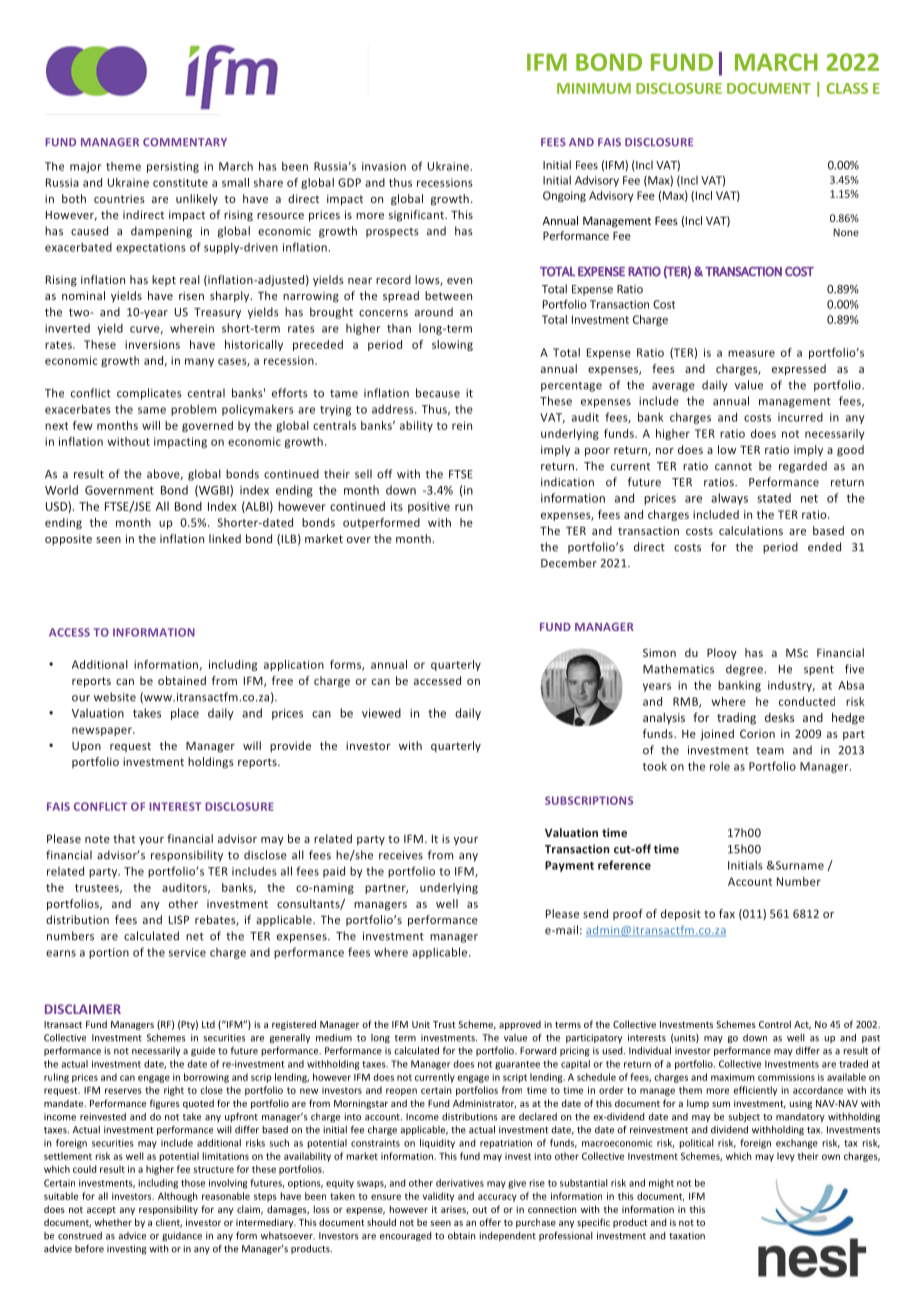  I want to click on COMMENTARY, so click(185, 142).
